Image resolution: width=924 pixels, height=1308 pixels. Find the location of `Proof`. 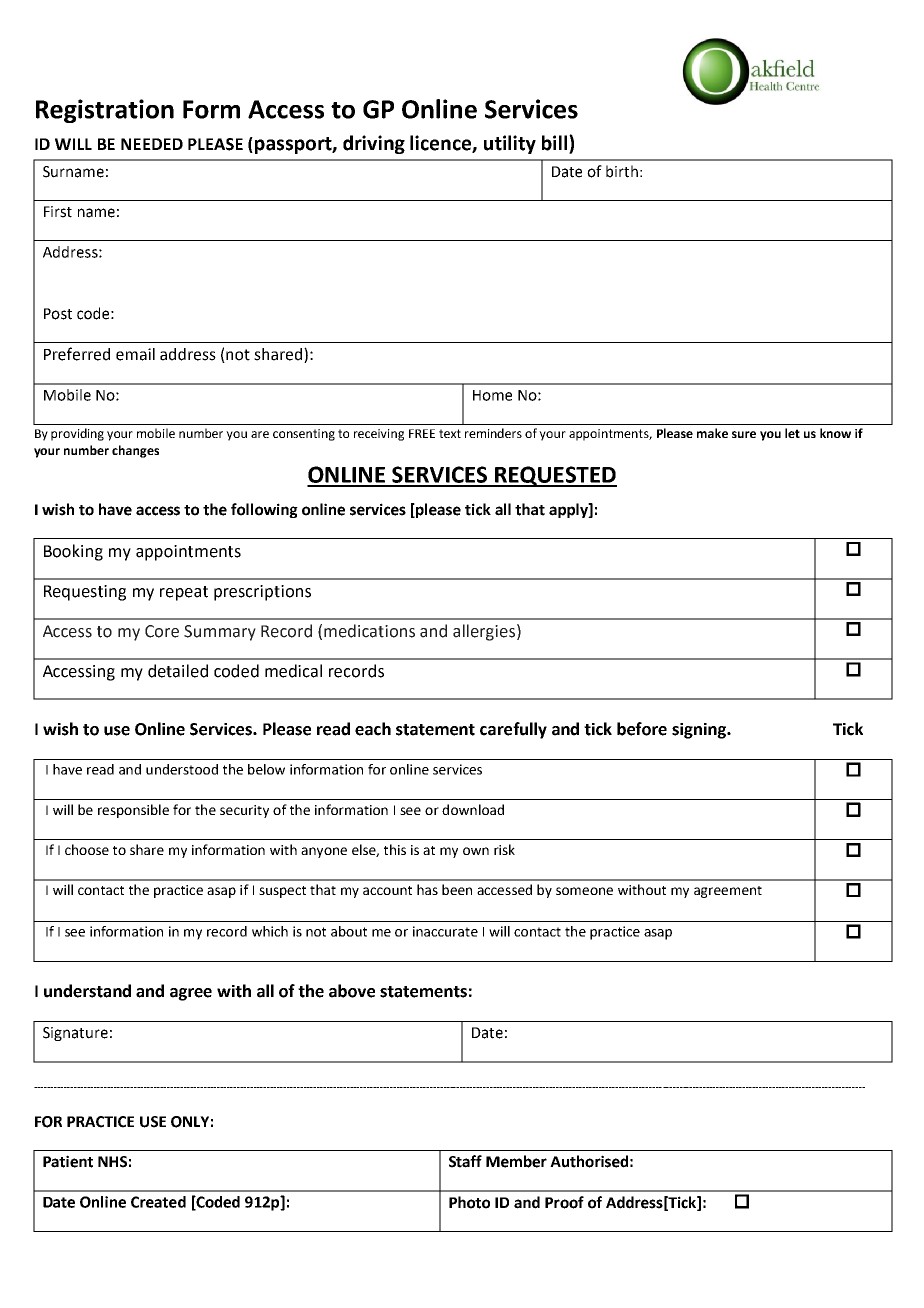

Proof is located at coordinates (564, 1202).
